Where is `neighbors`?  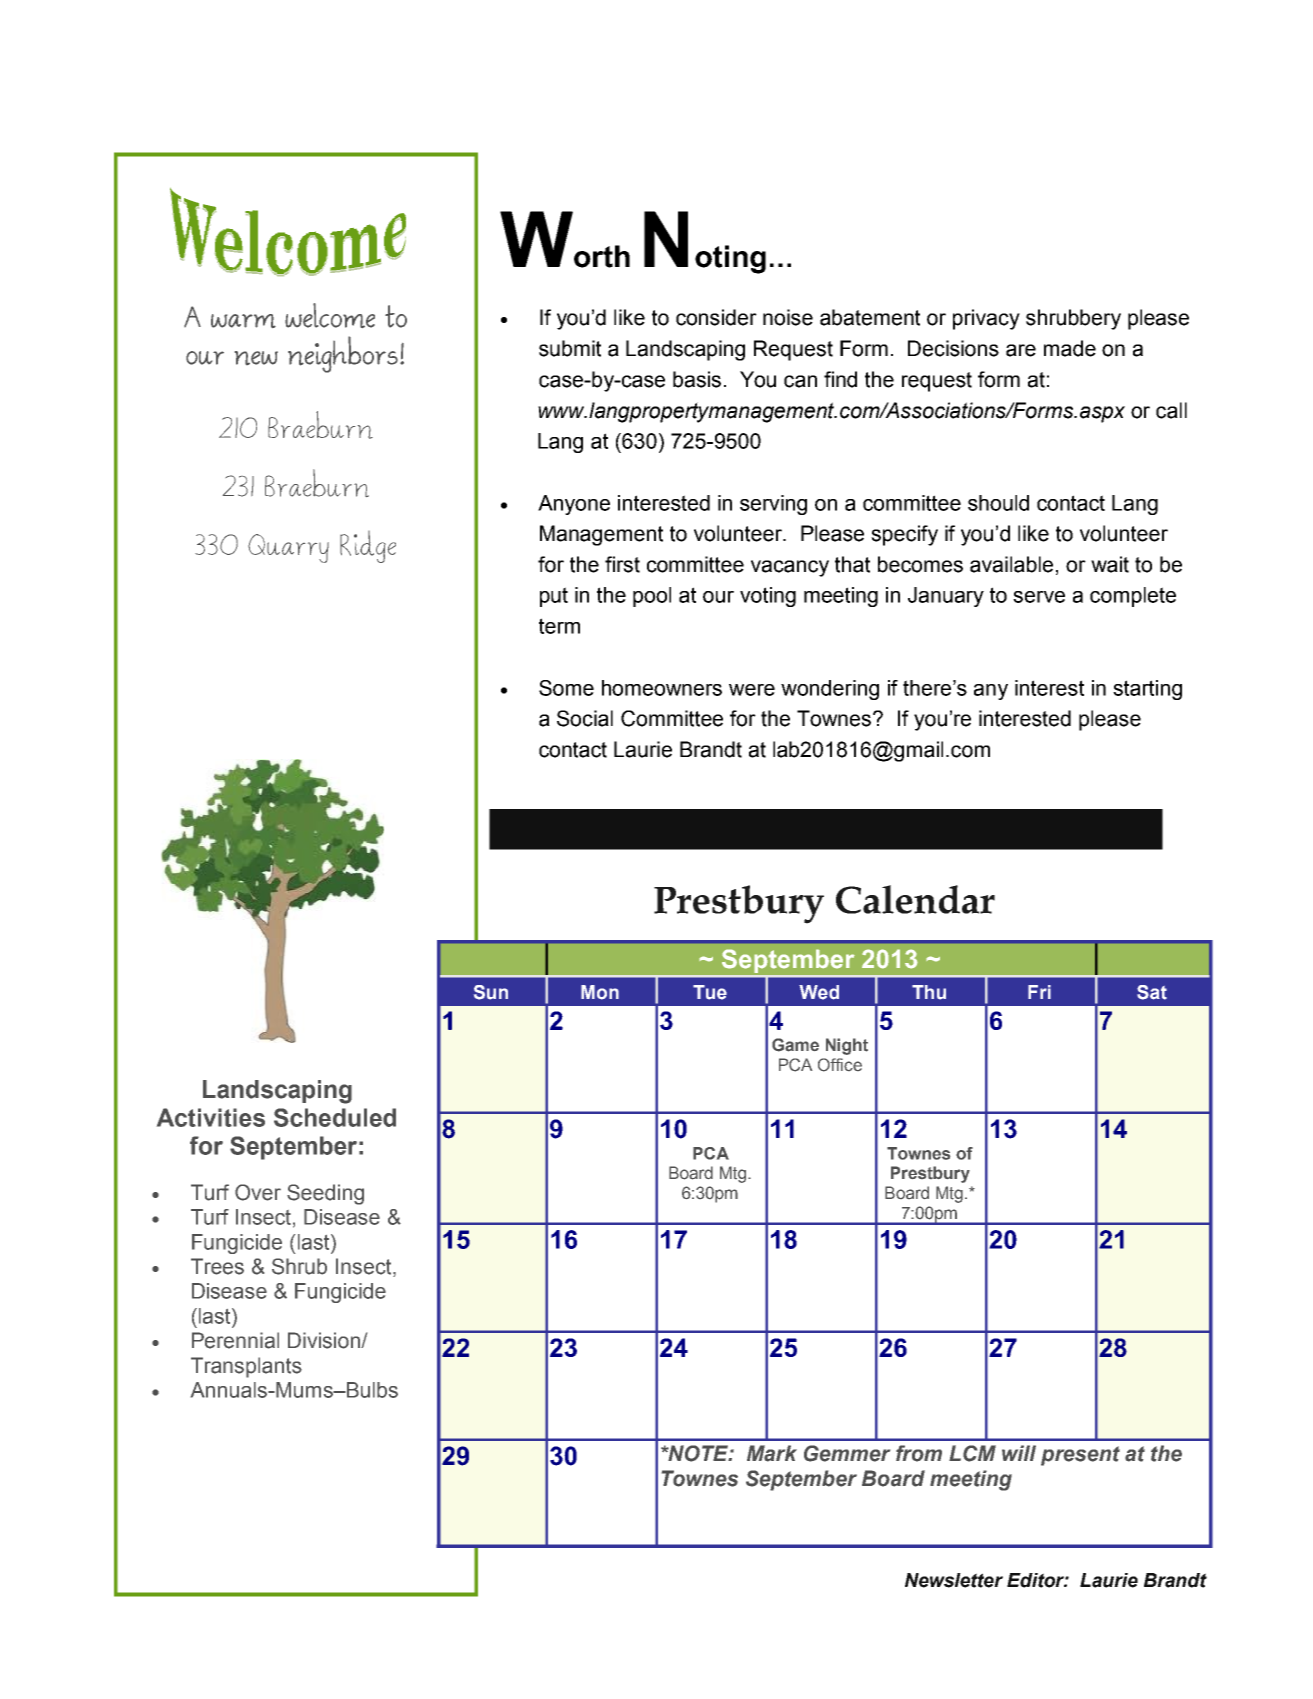 neighbors is located at coordinates (343, 354).
